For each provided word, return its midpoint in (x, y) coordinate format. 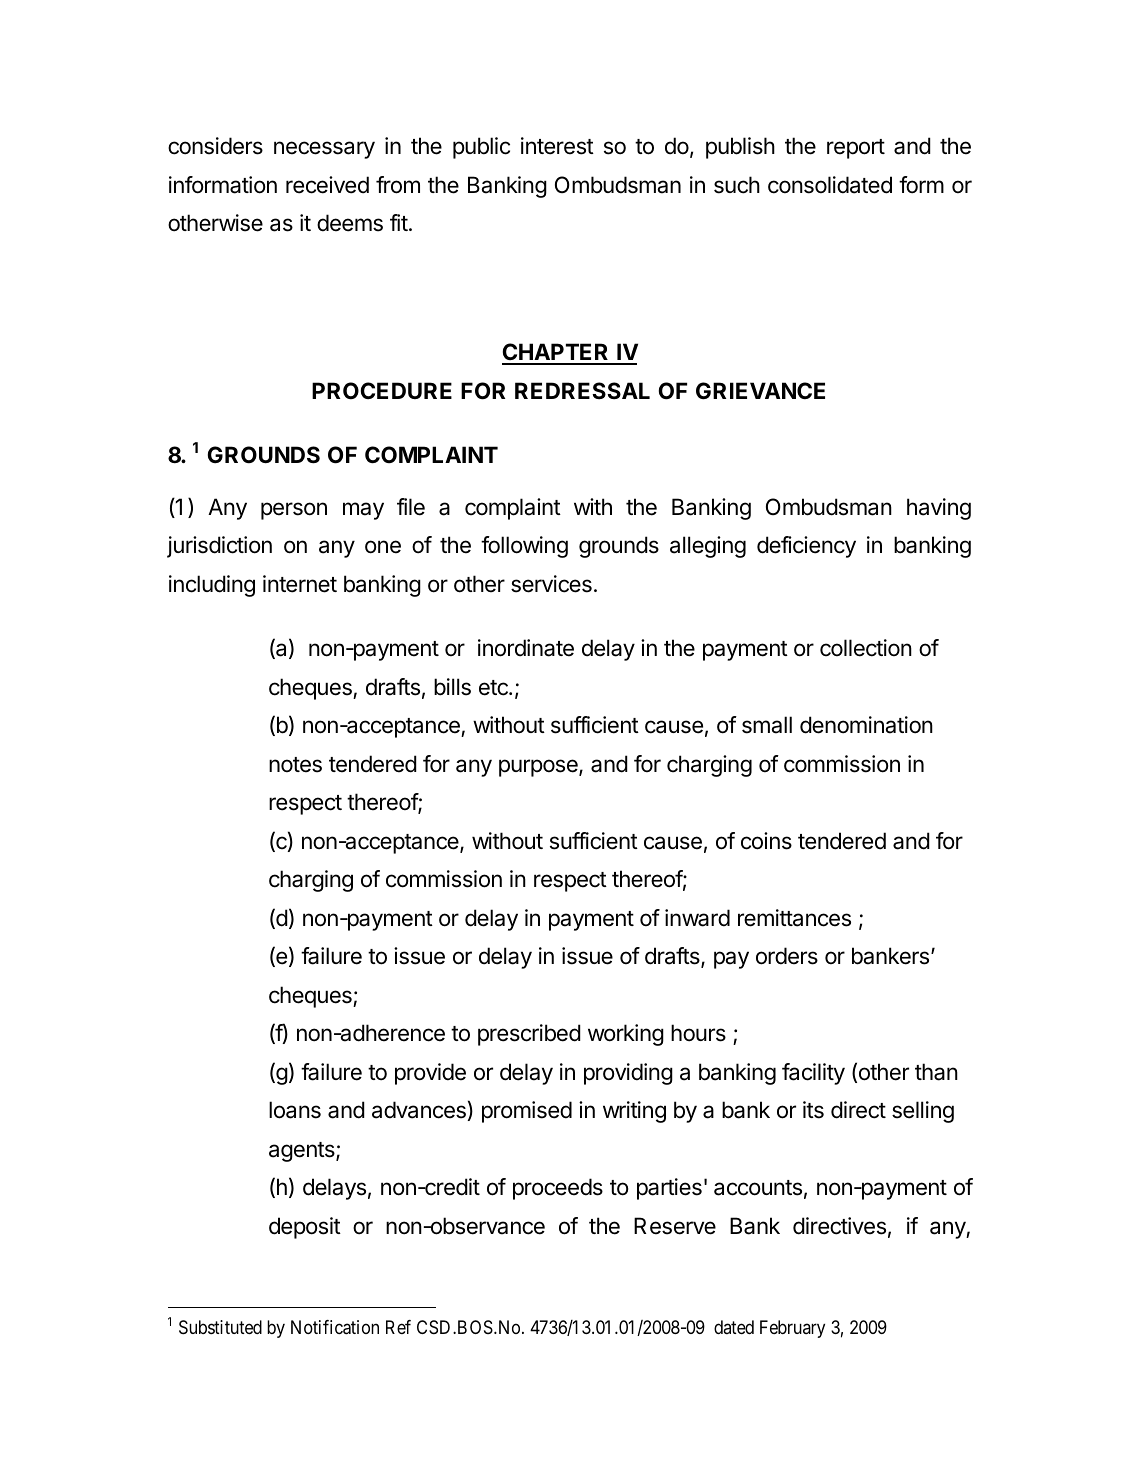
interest (557, 146)
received (327, 185)
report (856, 149)
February (792, 1329)
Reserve (675, 1226)
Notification (335, 1327)
